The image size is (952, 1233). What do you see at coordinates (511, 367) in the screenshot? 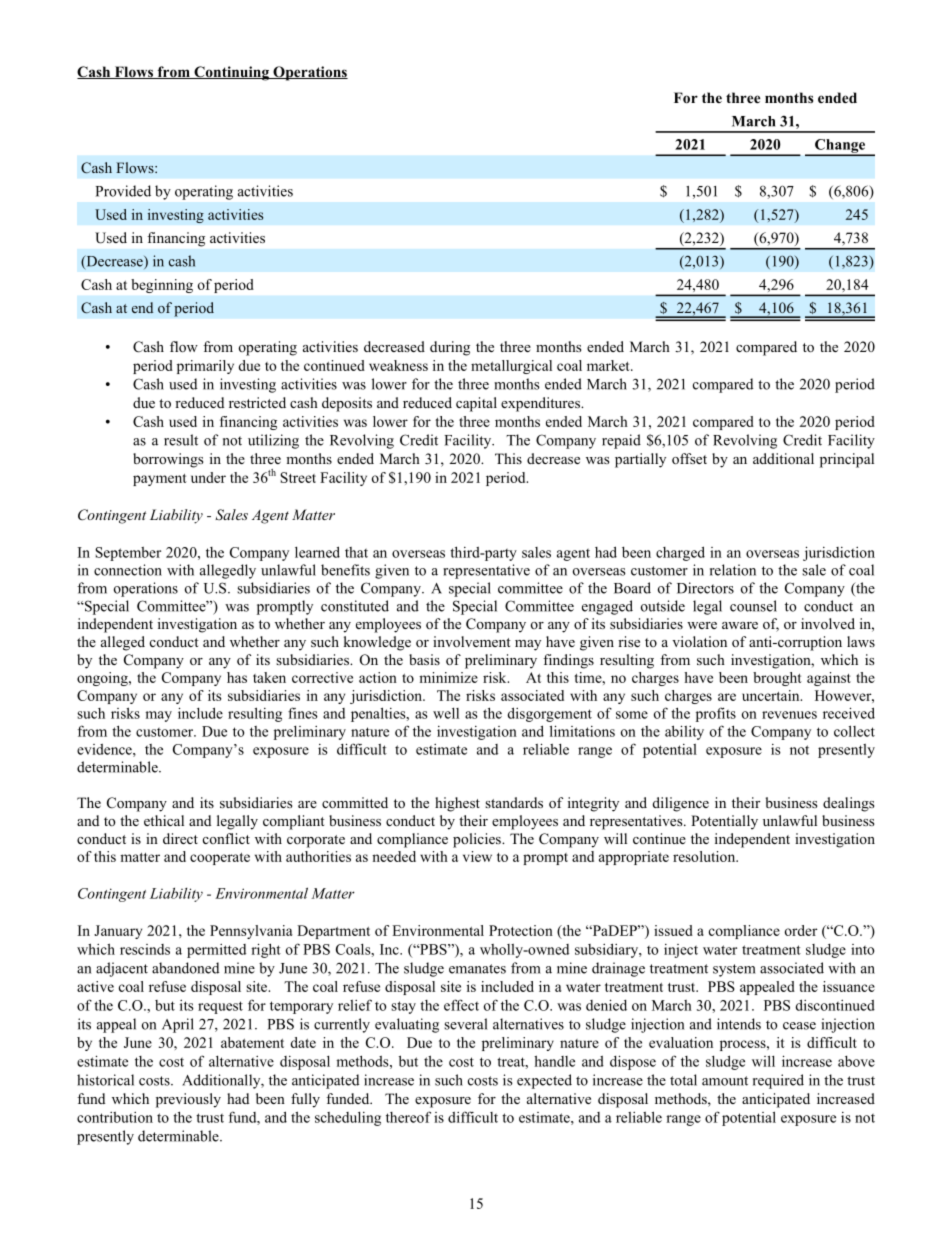
I see `metallurgical` at bounding box center [511, 367].
